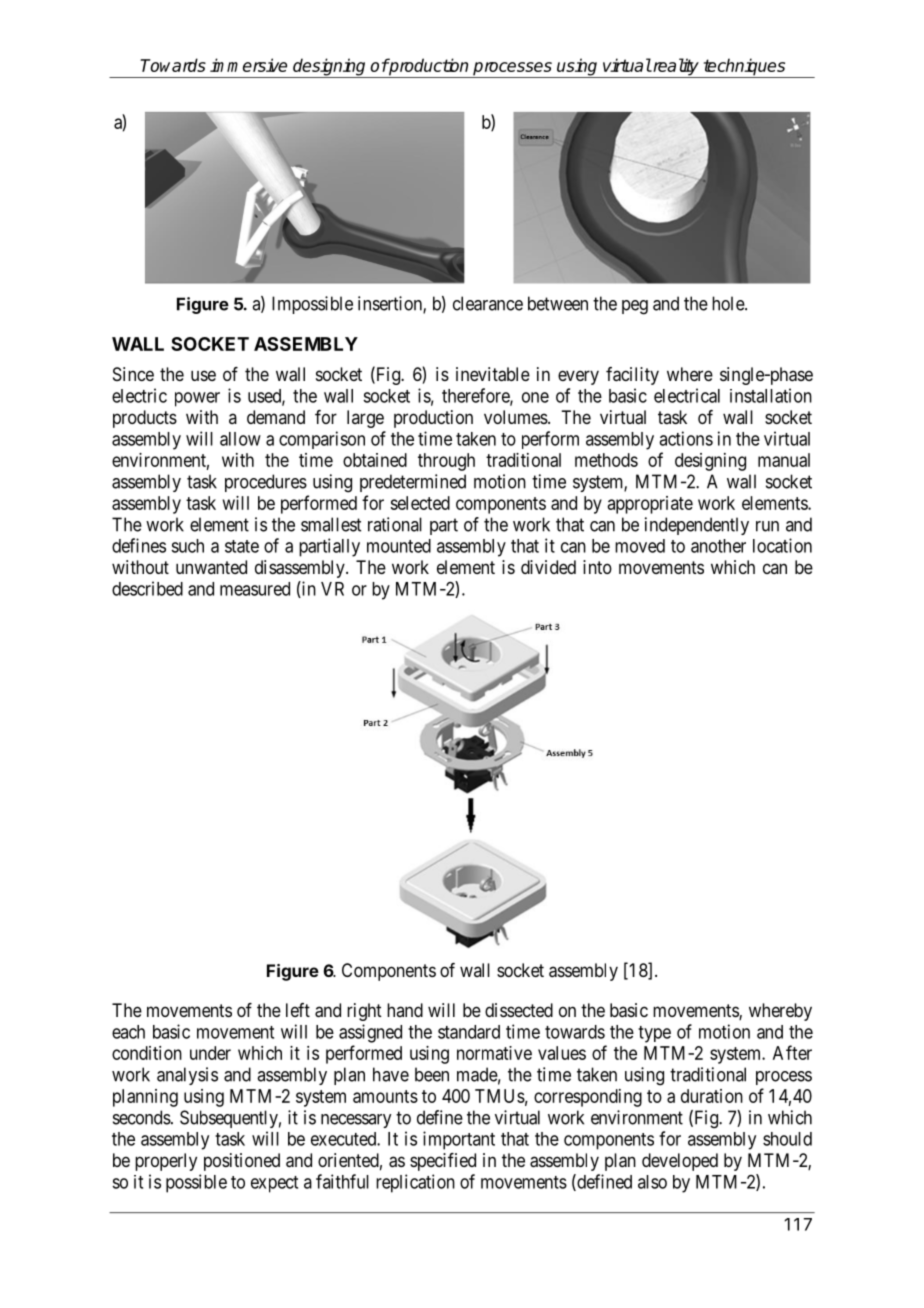  What do you see at coordinates (248, 65) in the page?
I see `immersive` at bounding box center [248, 65].
